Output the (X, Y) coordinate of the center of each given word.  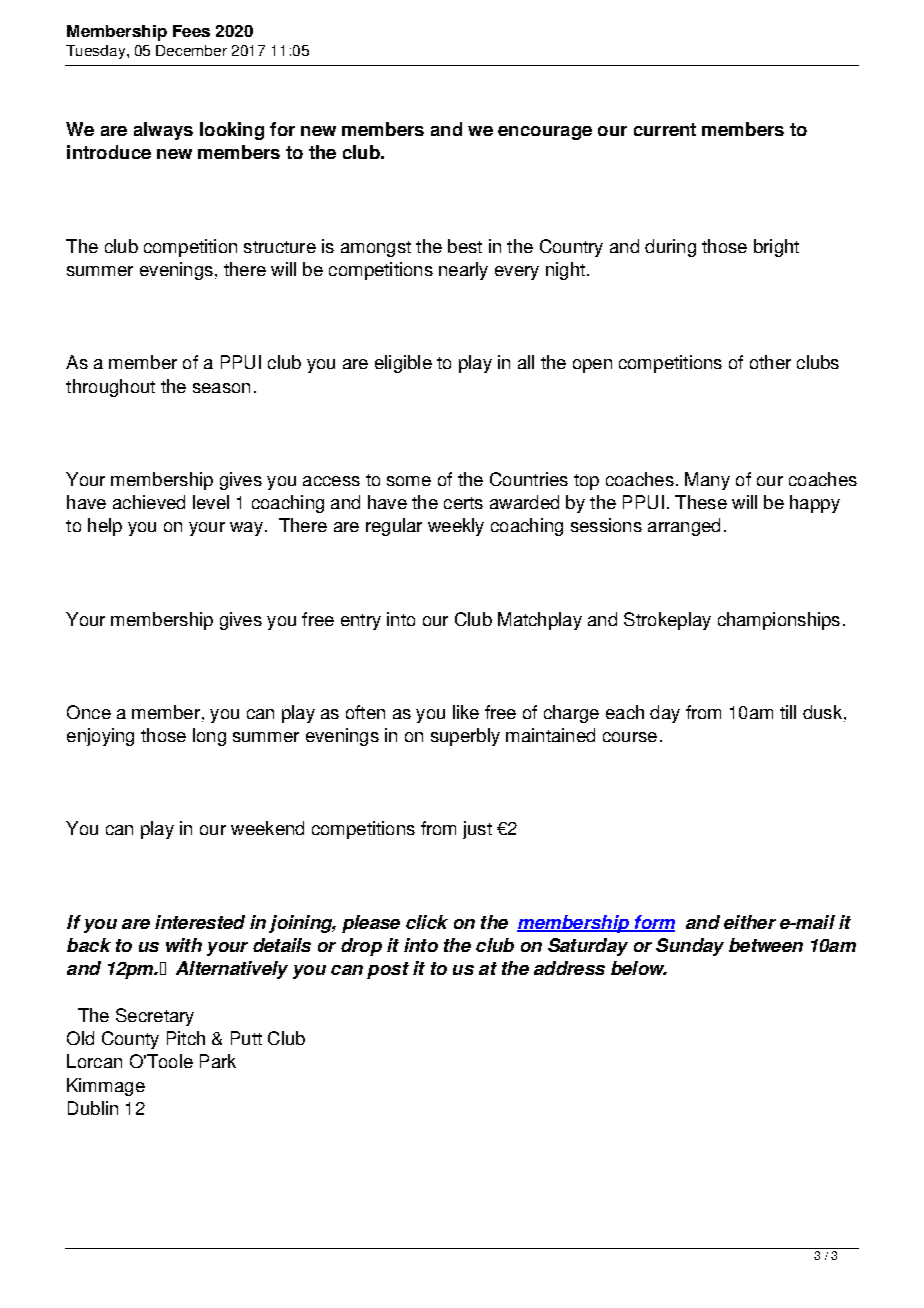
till (788, 712)
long (209, 737)
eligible (403, 364)
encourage (545, 133)
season (221, 388)
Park (218, 1061)
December (191, 50)
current (665, 129)
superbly (465, 737)
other (770, 362)
